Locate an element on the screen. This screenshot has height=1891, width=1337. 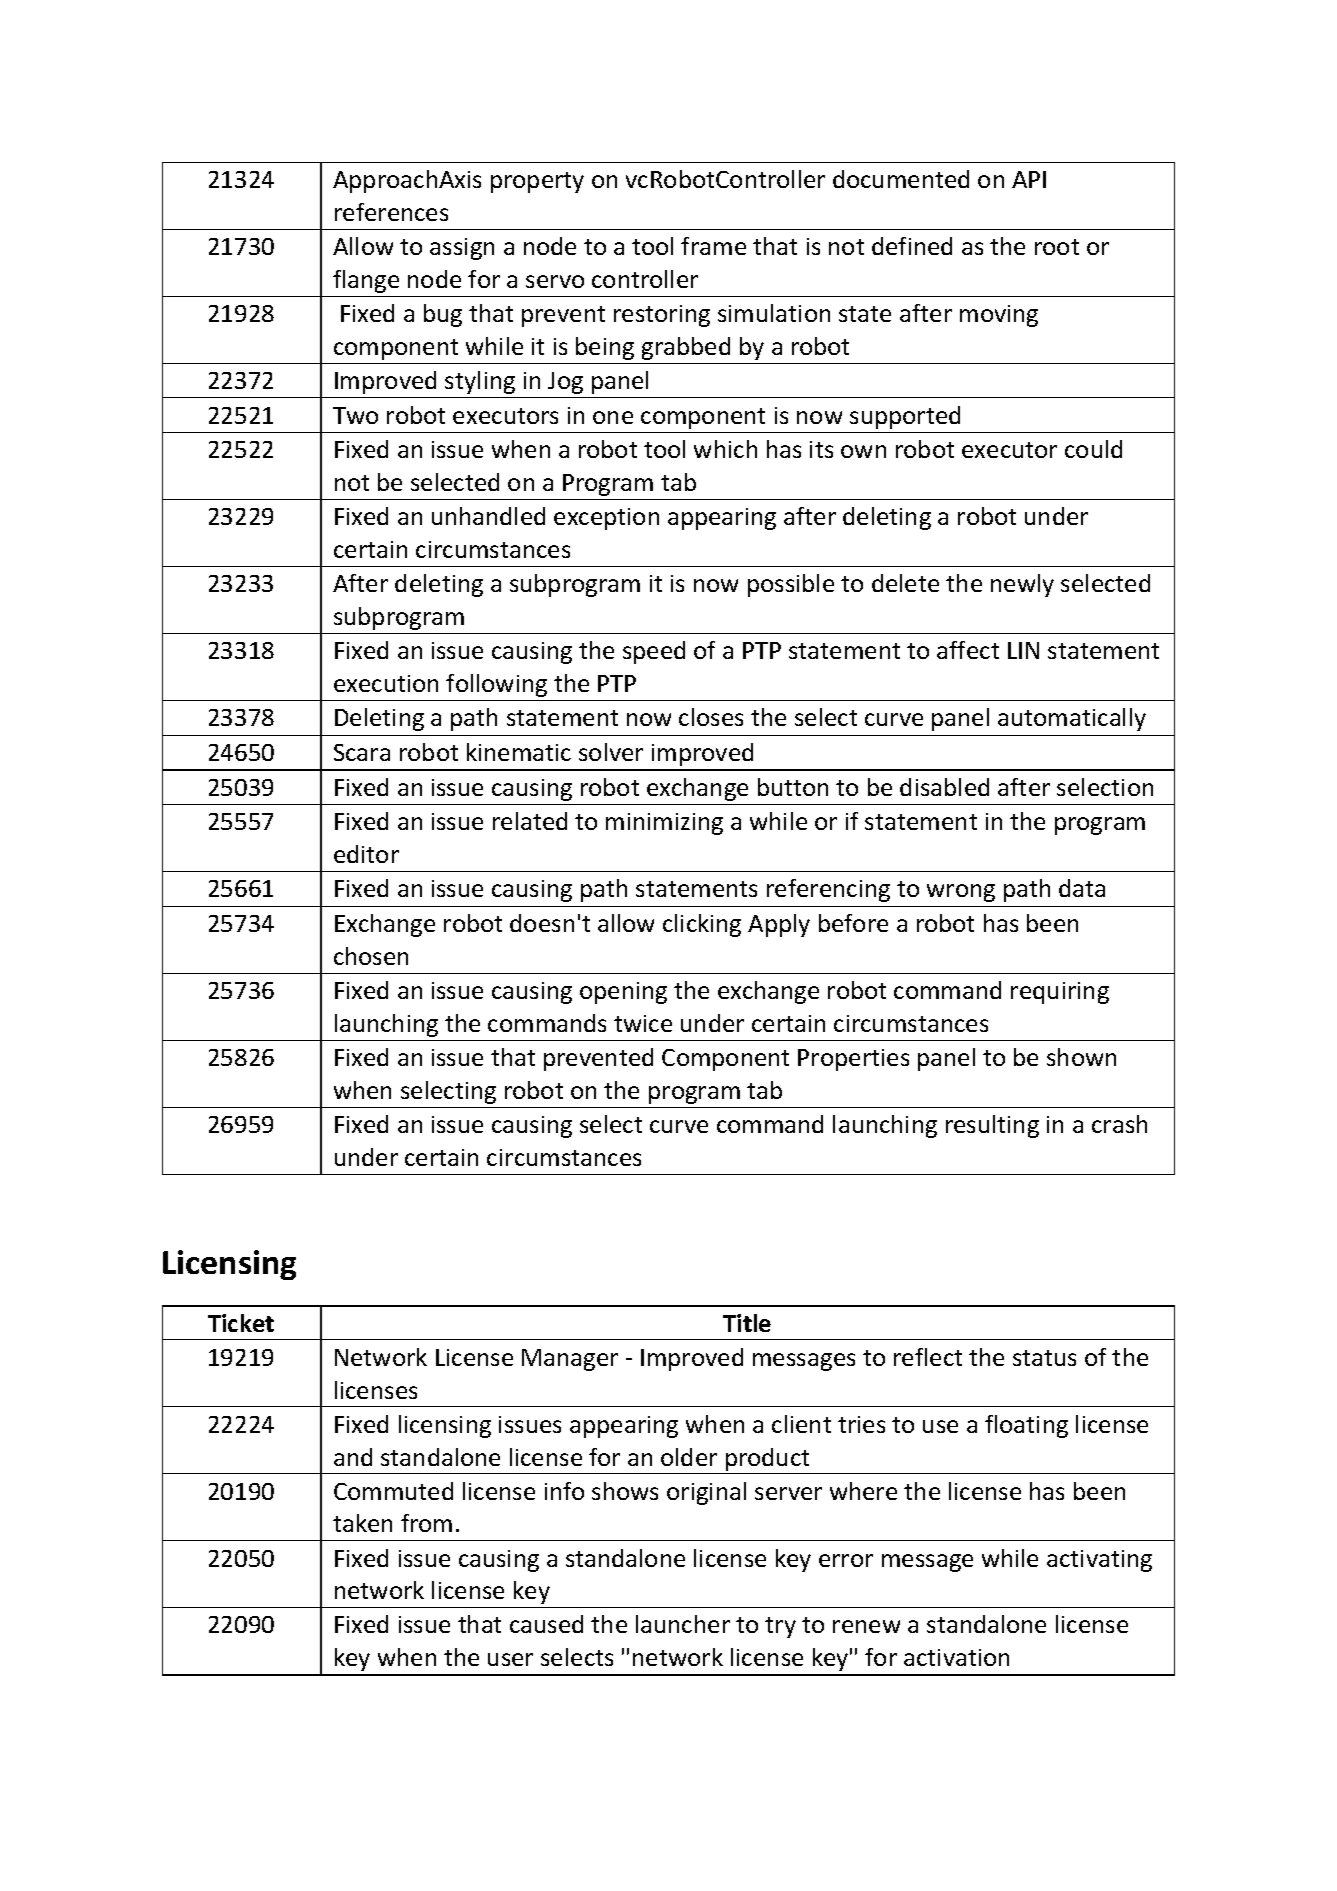
frame is located at coordinates (713, 246).
